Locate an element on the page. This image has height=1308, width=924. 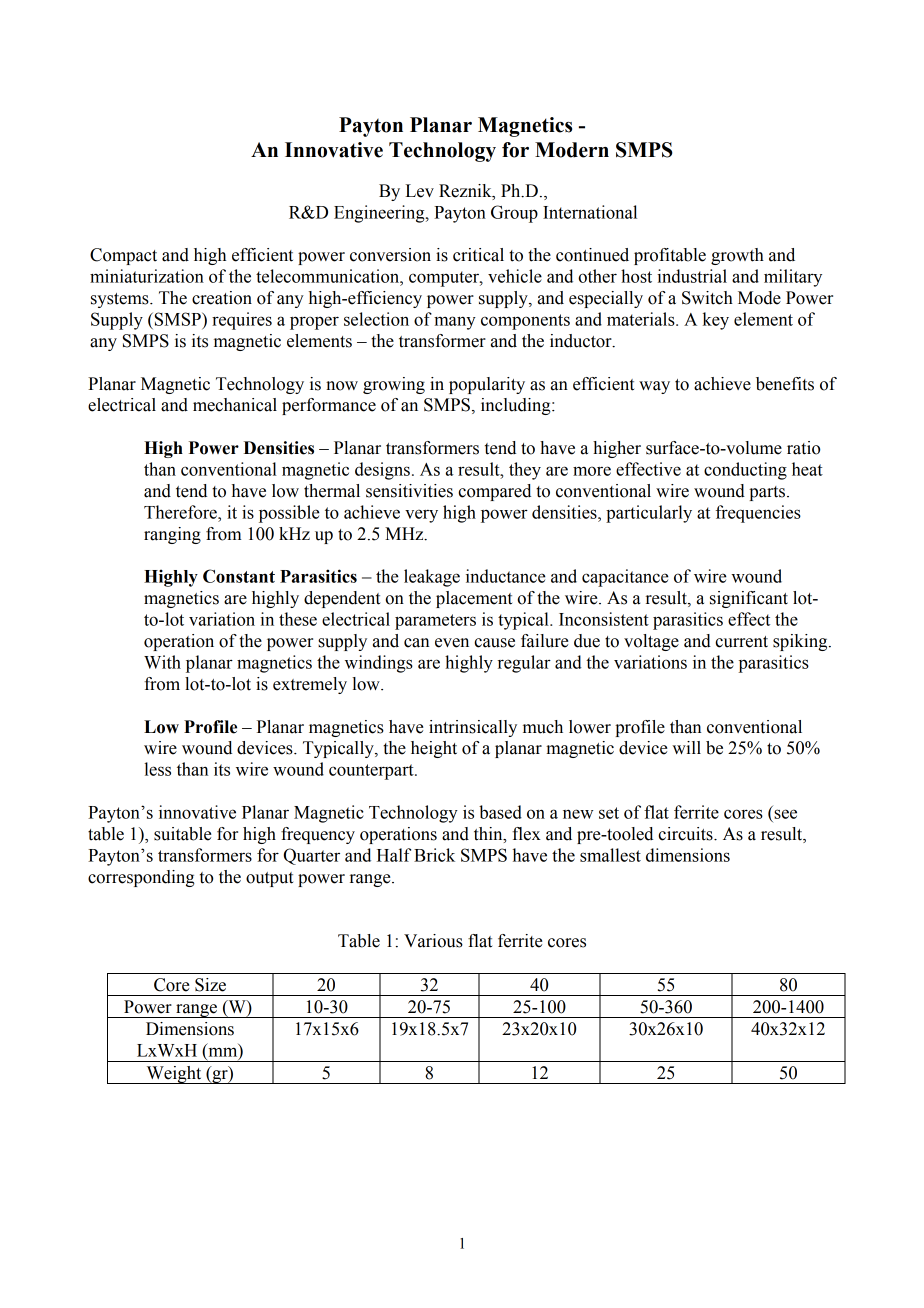
Group is located at coordinates (514, 214).
